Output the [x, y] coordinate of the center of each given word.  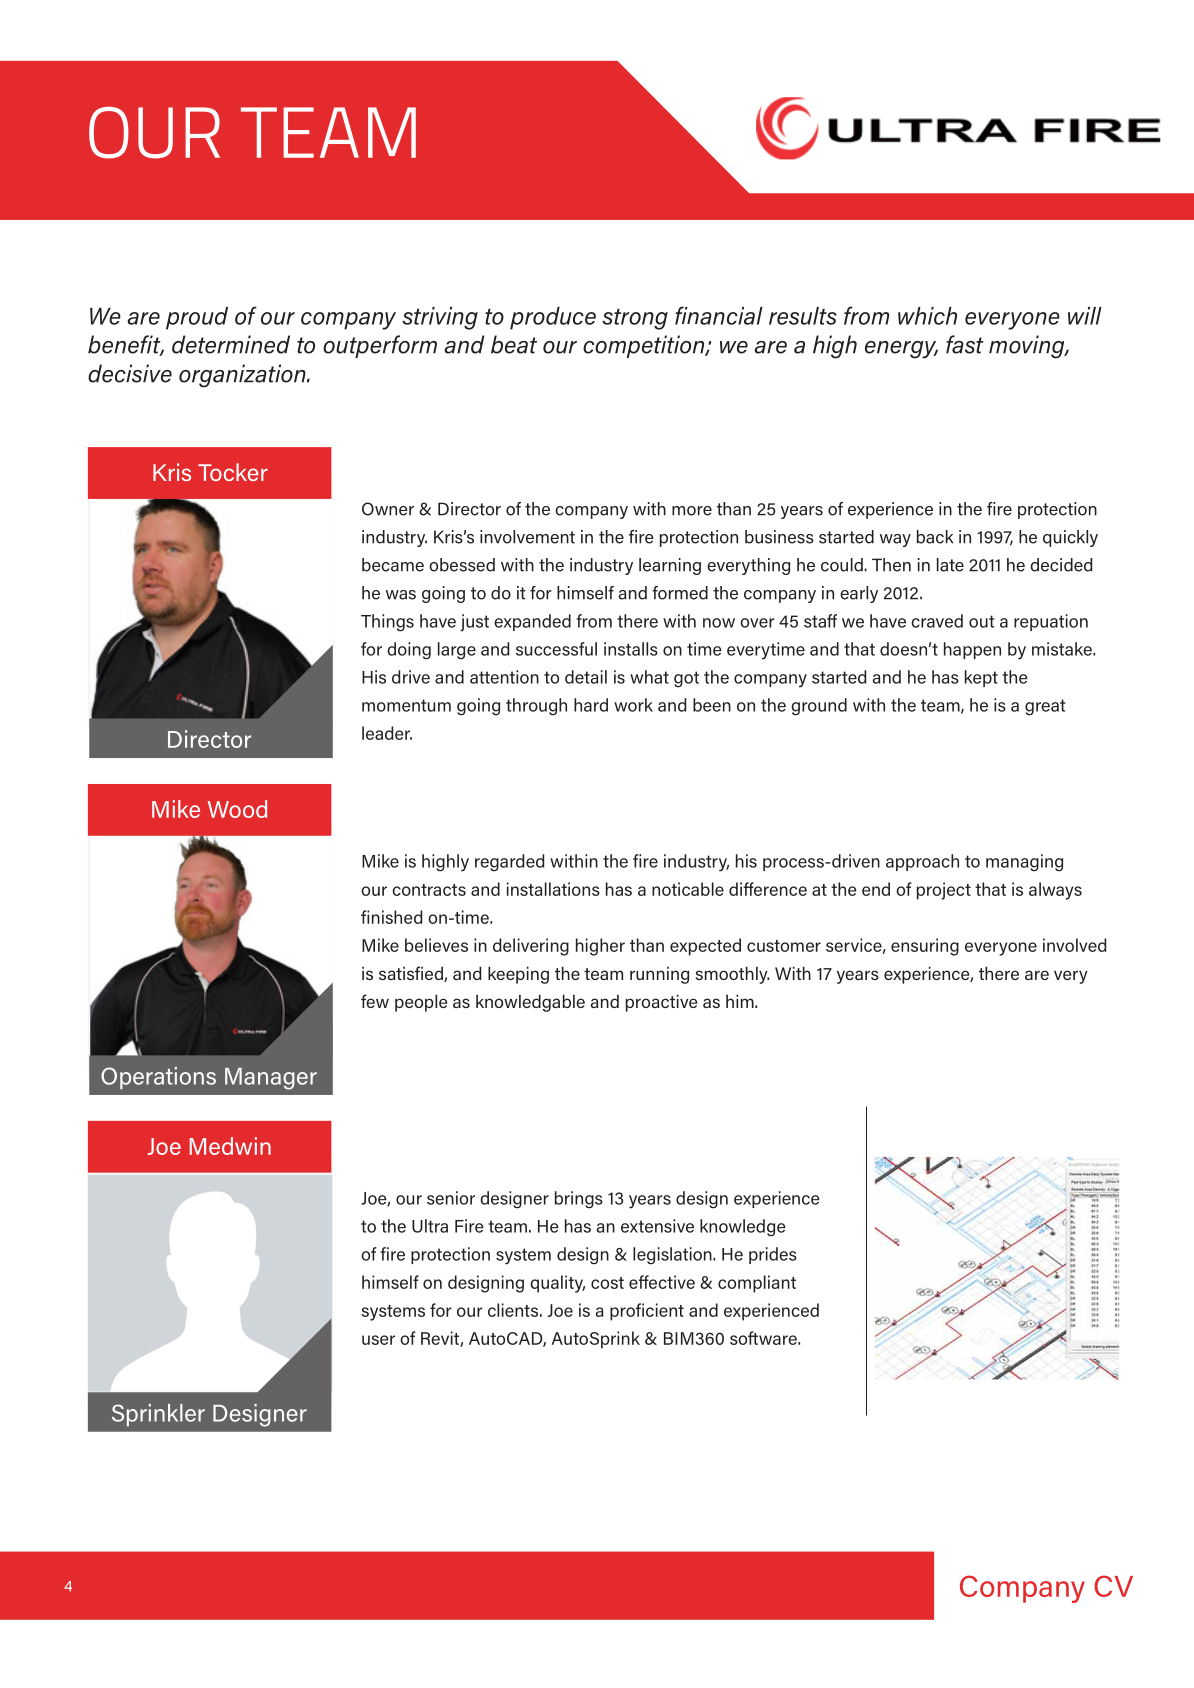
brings [579, 1200]
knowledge [743, 1228]
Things [387, 623]
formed [680, 593]
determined [231, 344]
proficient [647, 1312]
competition [645, 346]
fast [965, 344]
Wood [237, 809]
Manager [271, 1079]
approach [922, 862]
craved [937, 621]
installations [553, 889]
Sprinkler [158, 1415]
